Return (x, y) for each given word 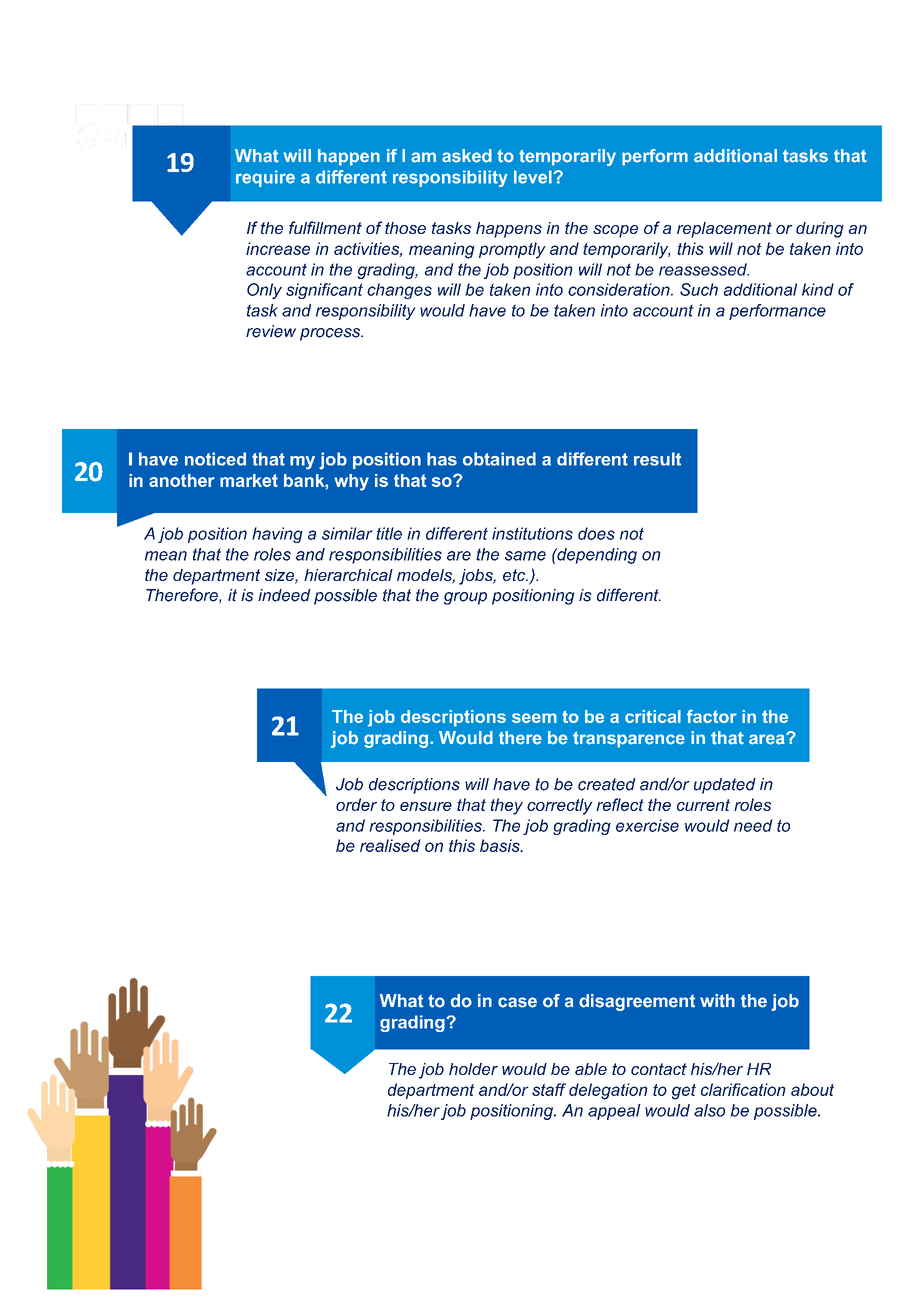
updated (725, 786)
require (265, 178)
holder (473, 1069)
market (249, 480)
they (506, 806)
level (534, 177)
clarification (743, 1089)
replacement (724, 230)
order (356, 804)
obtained (499, 459)
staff (549, 1089)
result (657, 459)
